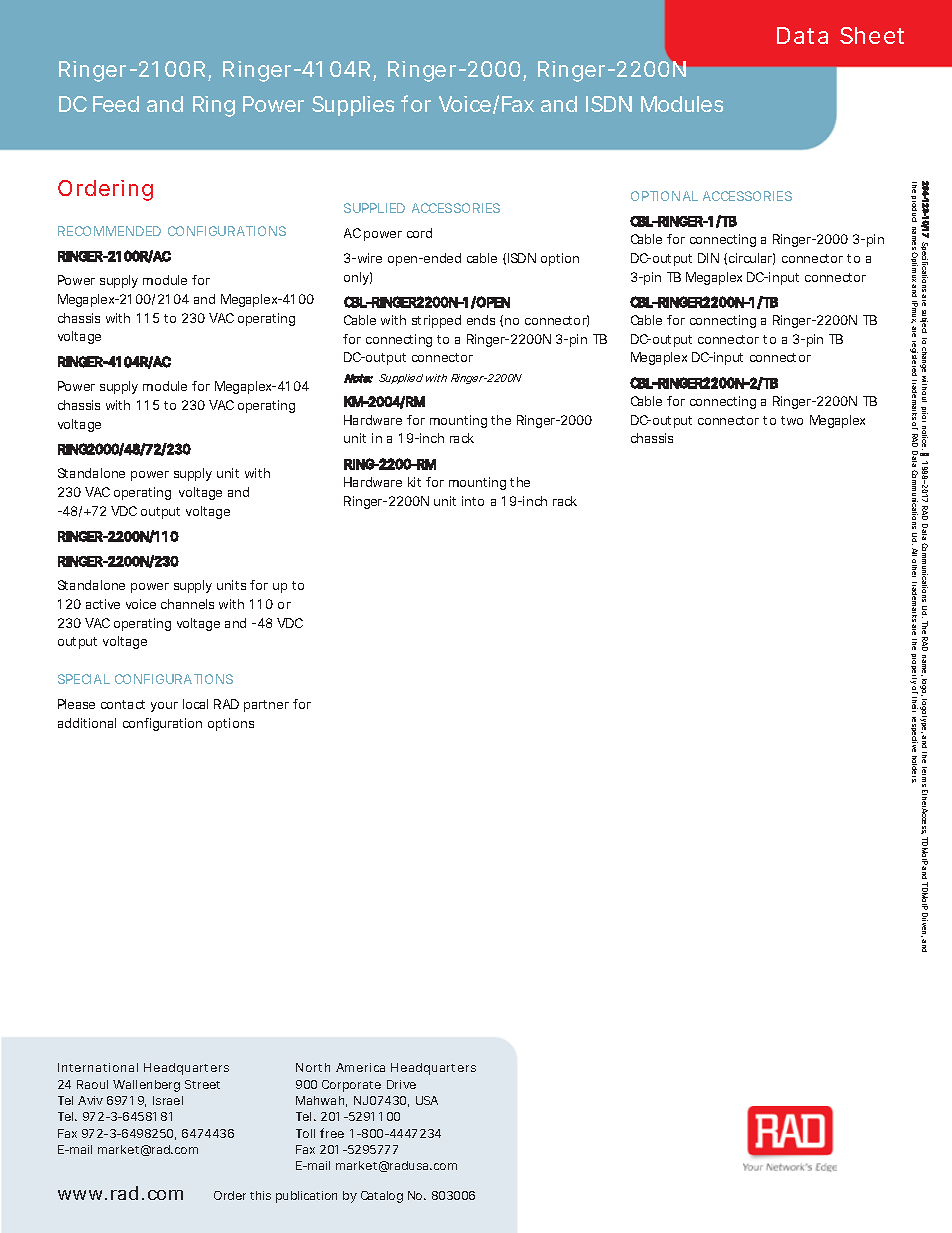  Describe the element at coordinates (872, 35) in the page. I see `Sheet` at that location.
